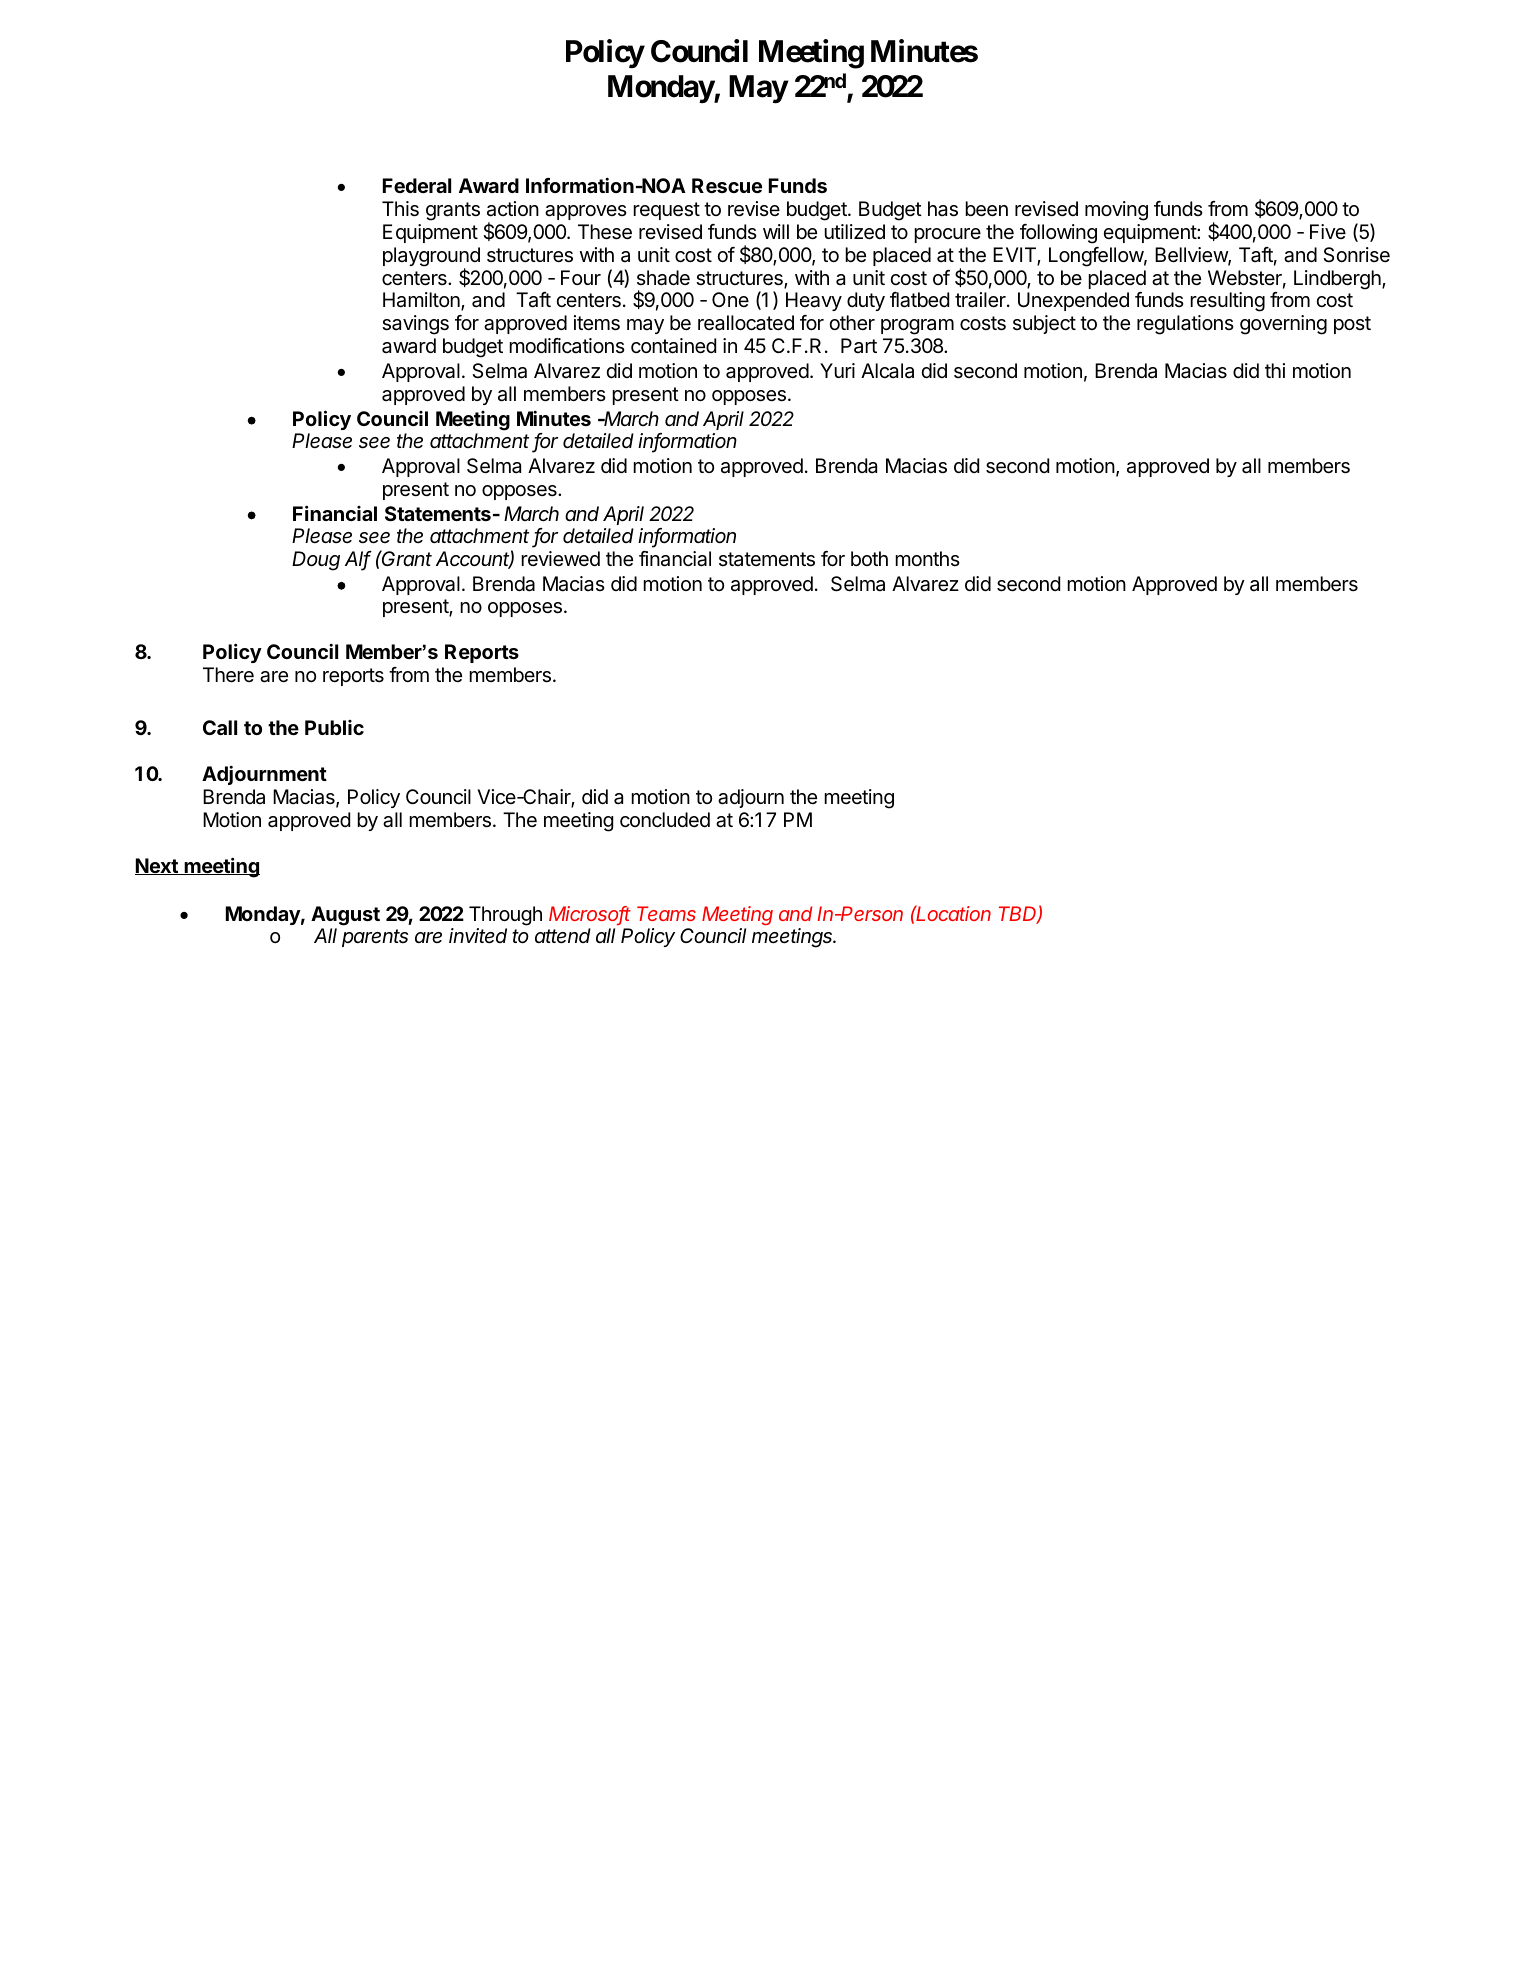 This screenshot has width=1527, height=1976. What do you see at coordinates (1185, 325) in the screenshot?
I see `regulations` at bounding box center [1185, 325].
